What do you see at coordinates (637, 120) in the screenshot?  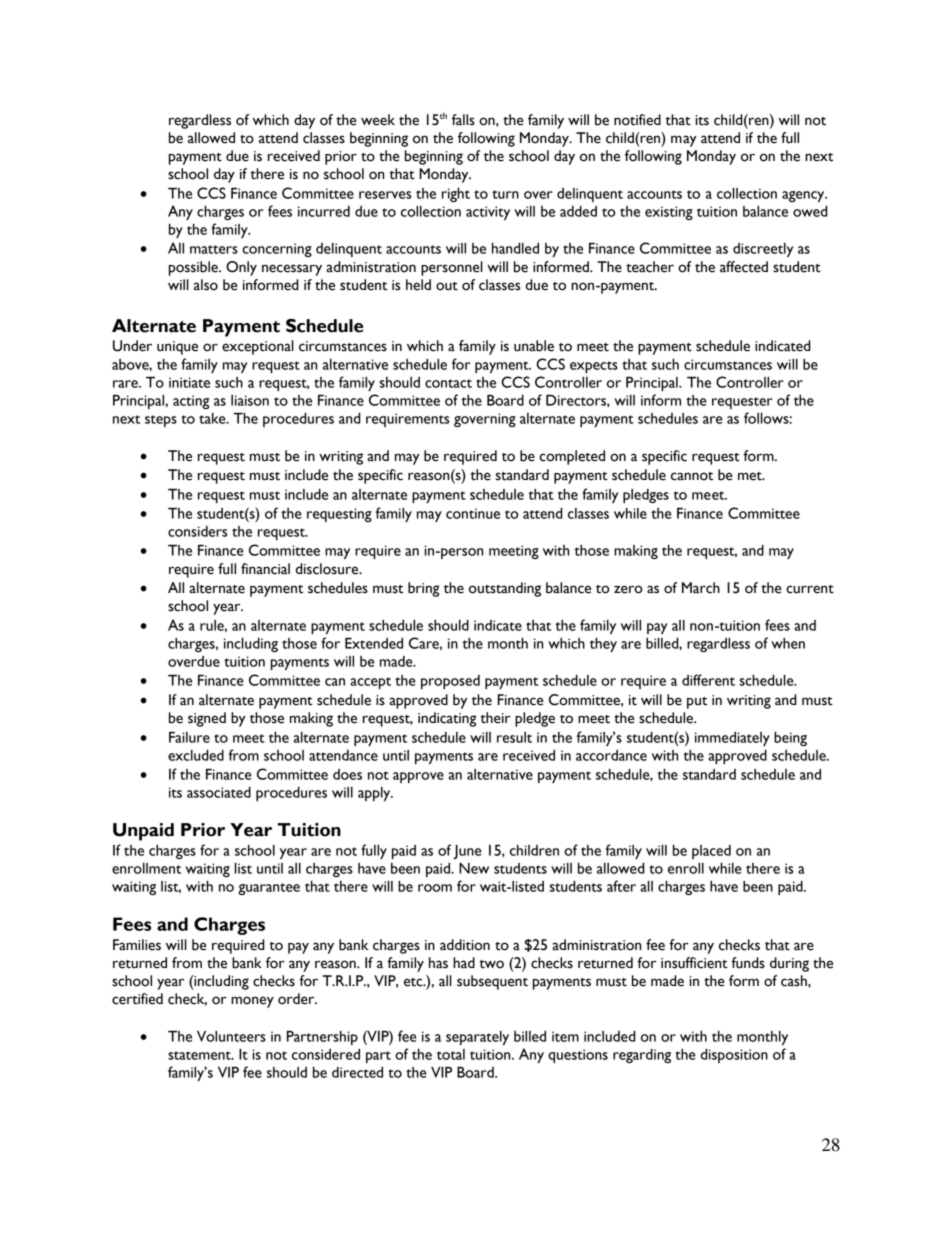 I see `notified` at bounding box center [637, 120].
